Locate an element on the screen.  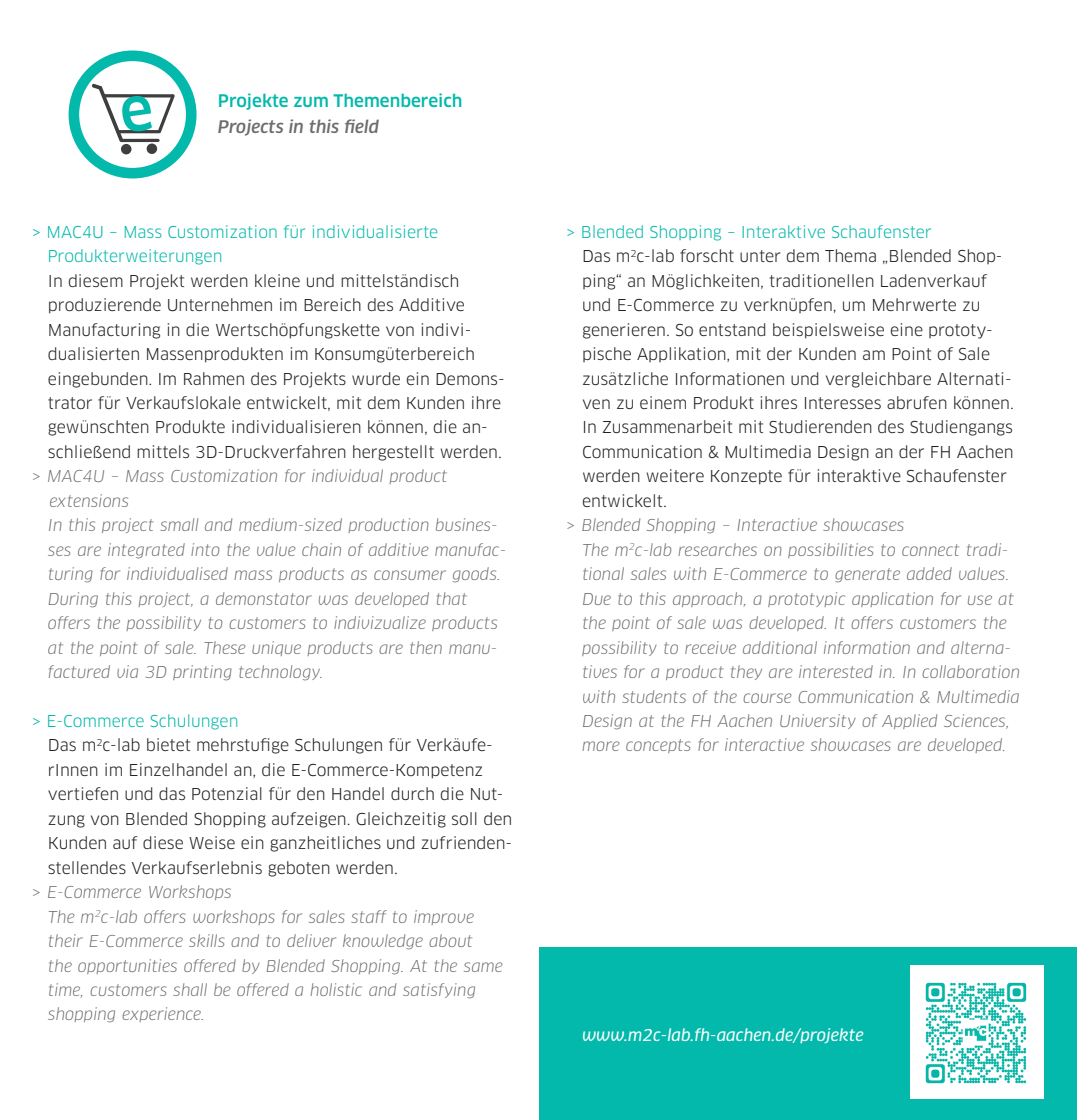
about is located at coordinates (450, 940).
